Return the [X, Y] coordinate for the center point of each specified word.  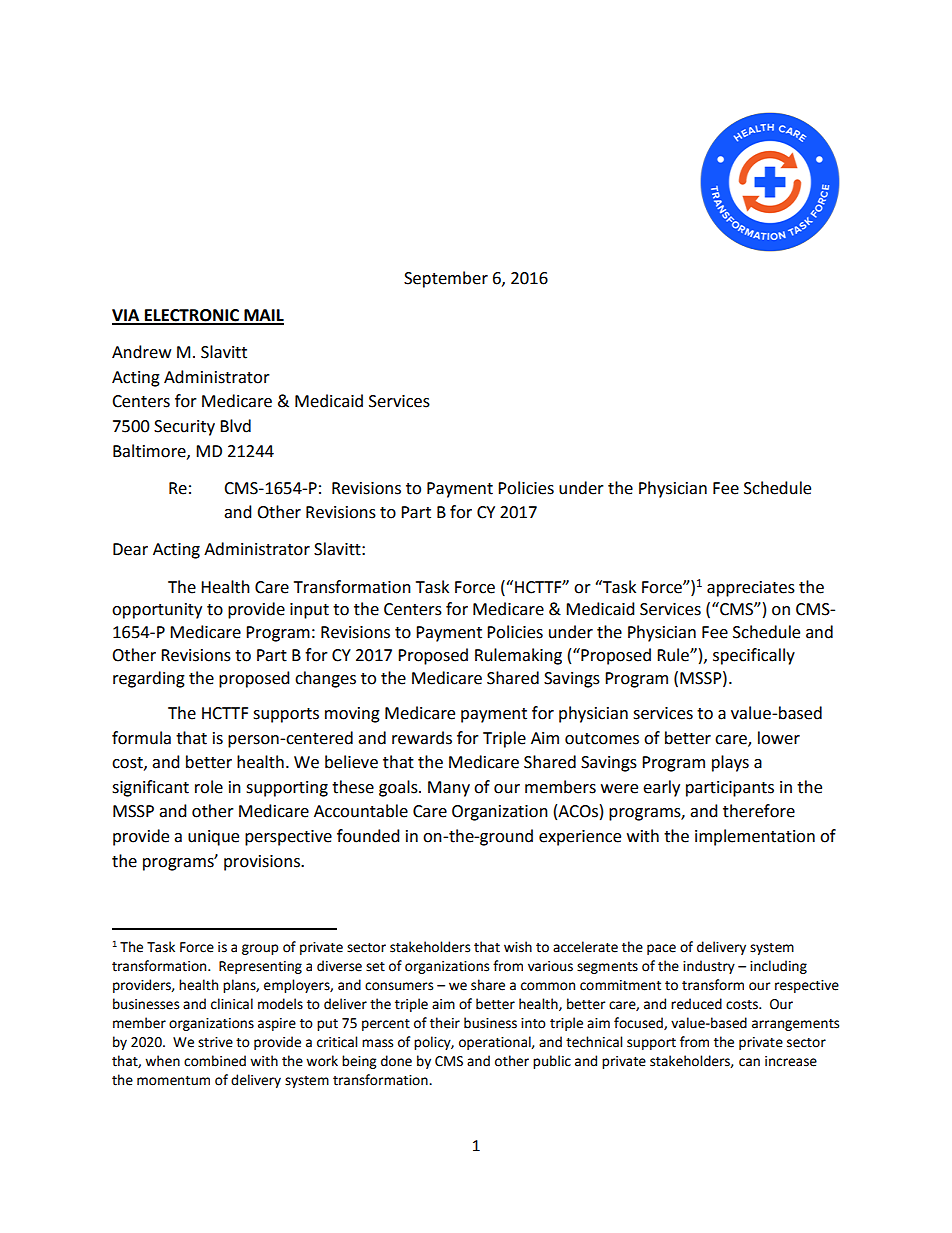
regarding [149, 679]
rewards [422, 738]
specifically [754, 656]
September [446, 279]
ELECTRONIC [192, 316]
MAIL [263, 316]
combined [215, 1061]
